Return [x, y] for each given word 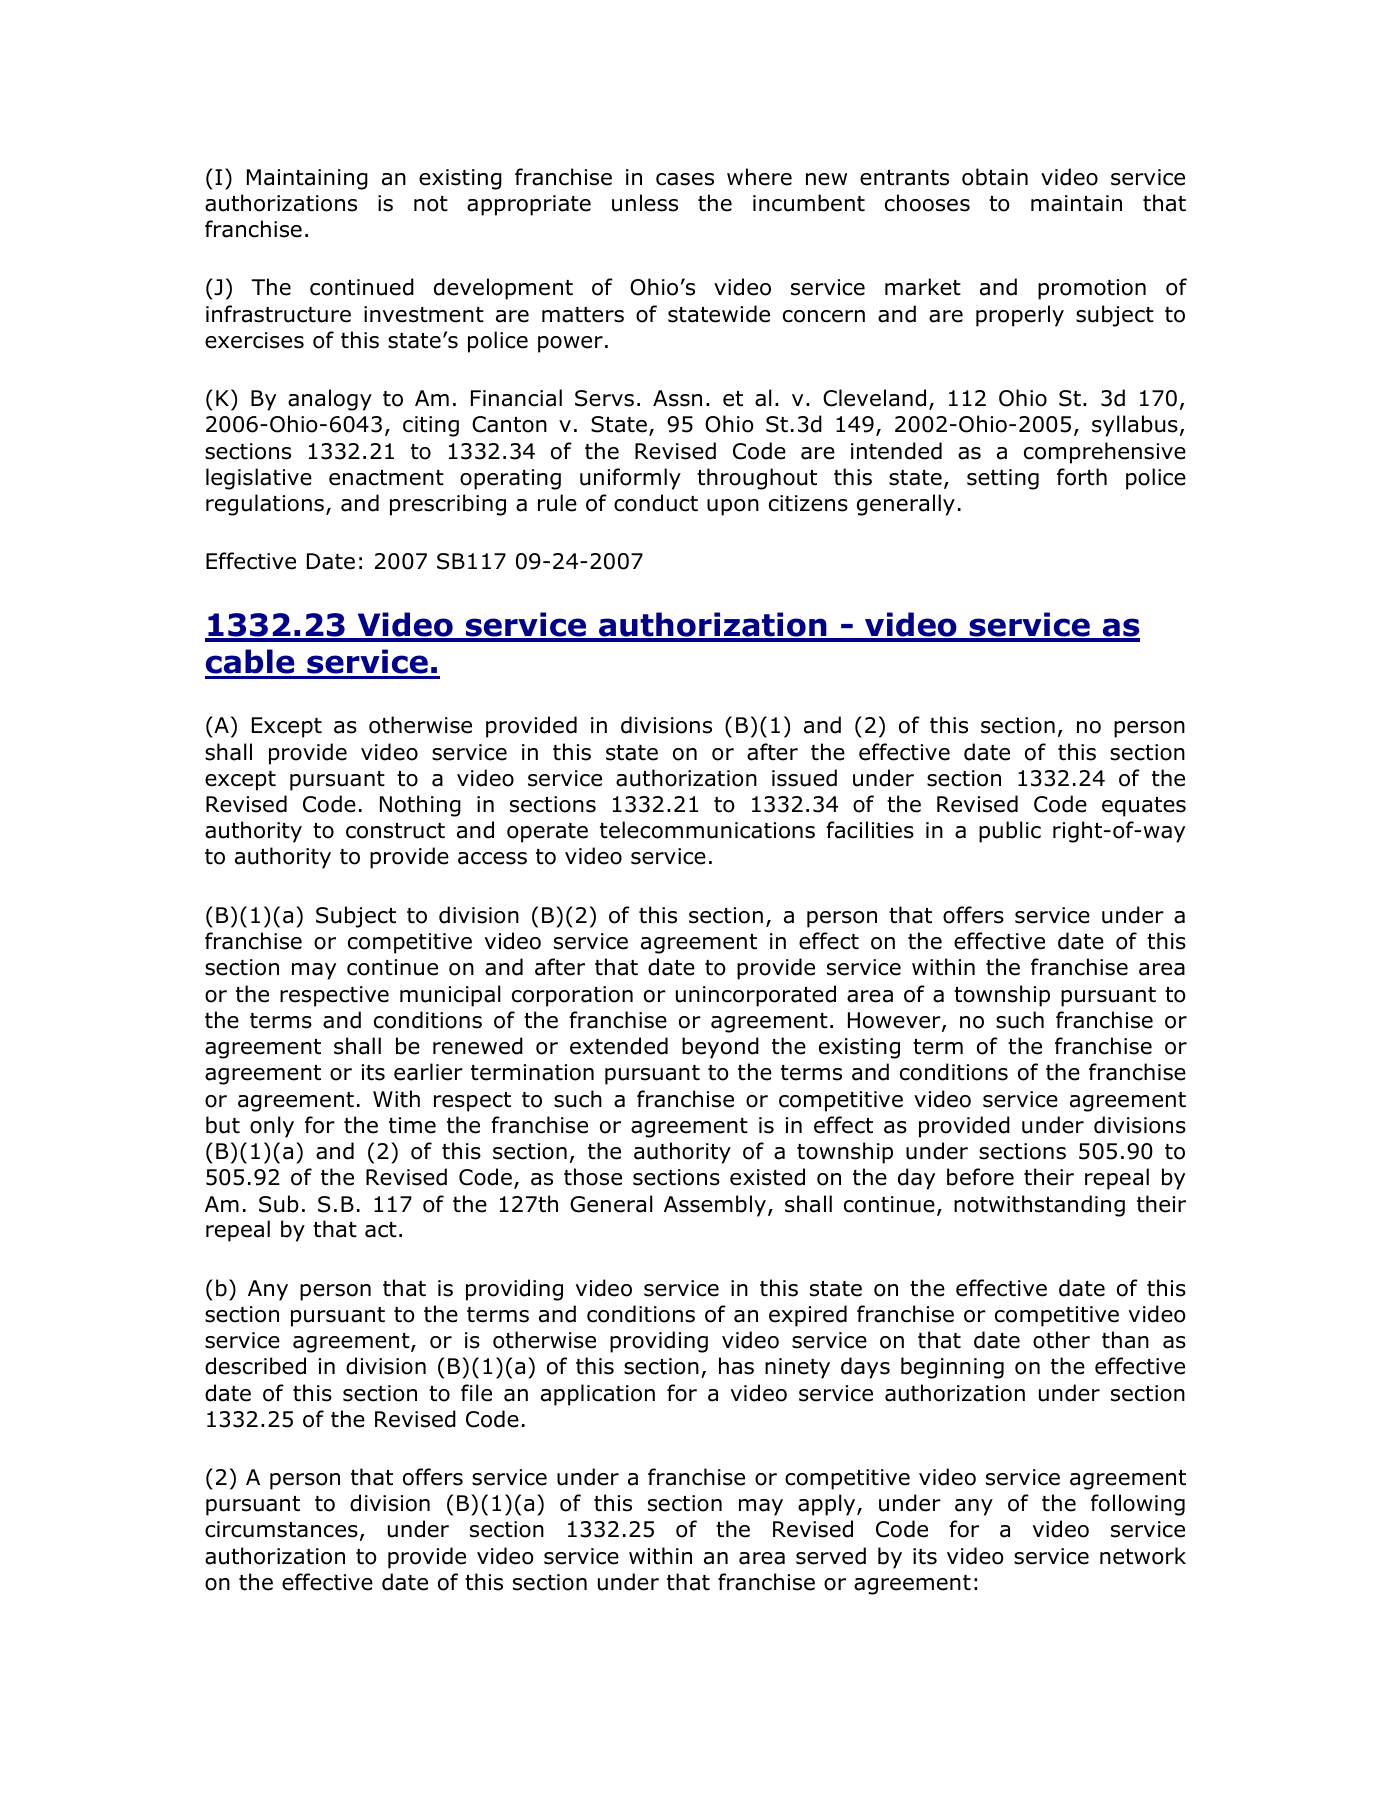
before [980, 1177]
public [1010, 832]
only [272, 1127]
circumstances [281, 1529]
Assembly [715, 1206]
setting [1003, 479]
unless [645, 203]
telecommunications [707, 830]
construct [395, 831]
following [1138, 1505]
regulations [265, 505]
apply [828, 1505]
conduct [656, 503]
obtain [995, 177]
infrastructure [278, 314]
